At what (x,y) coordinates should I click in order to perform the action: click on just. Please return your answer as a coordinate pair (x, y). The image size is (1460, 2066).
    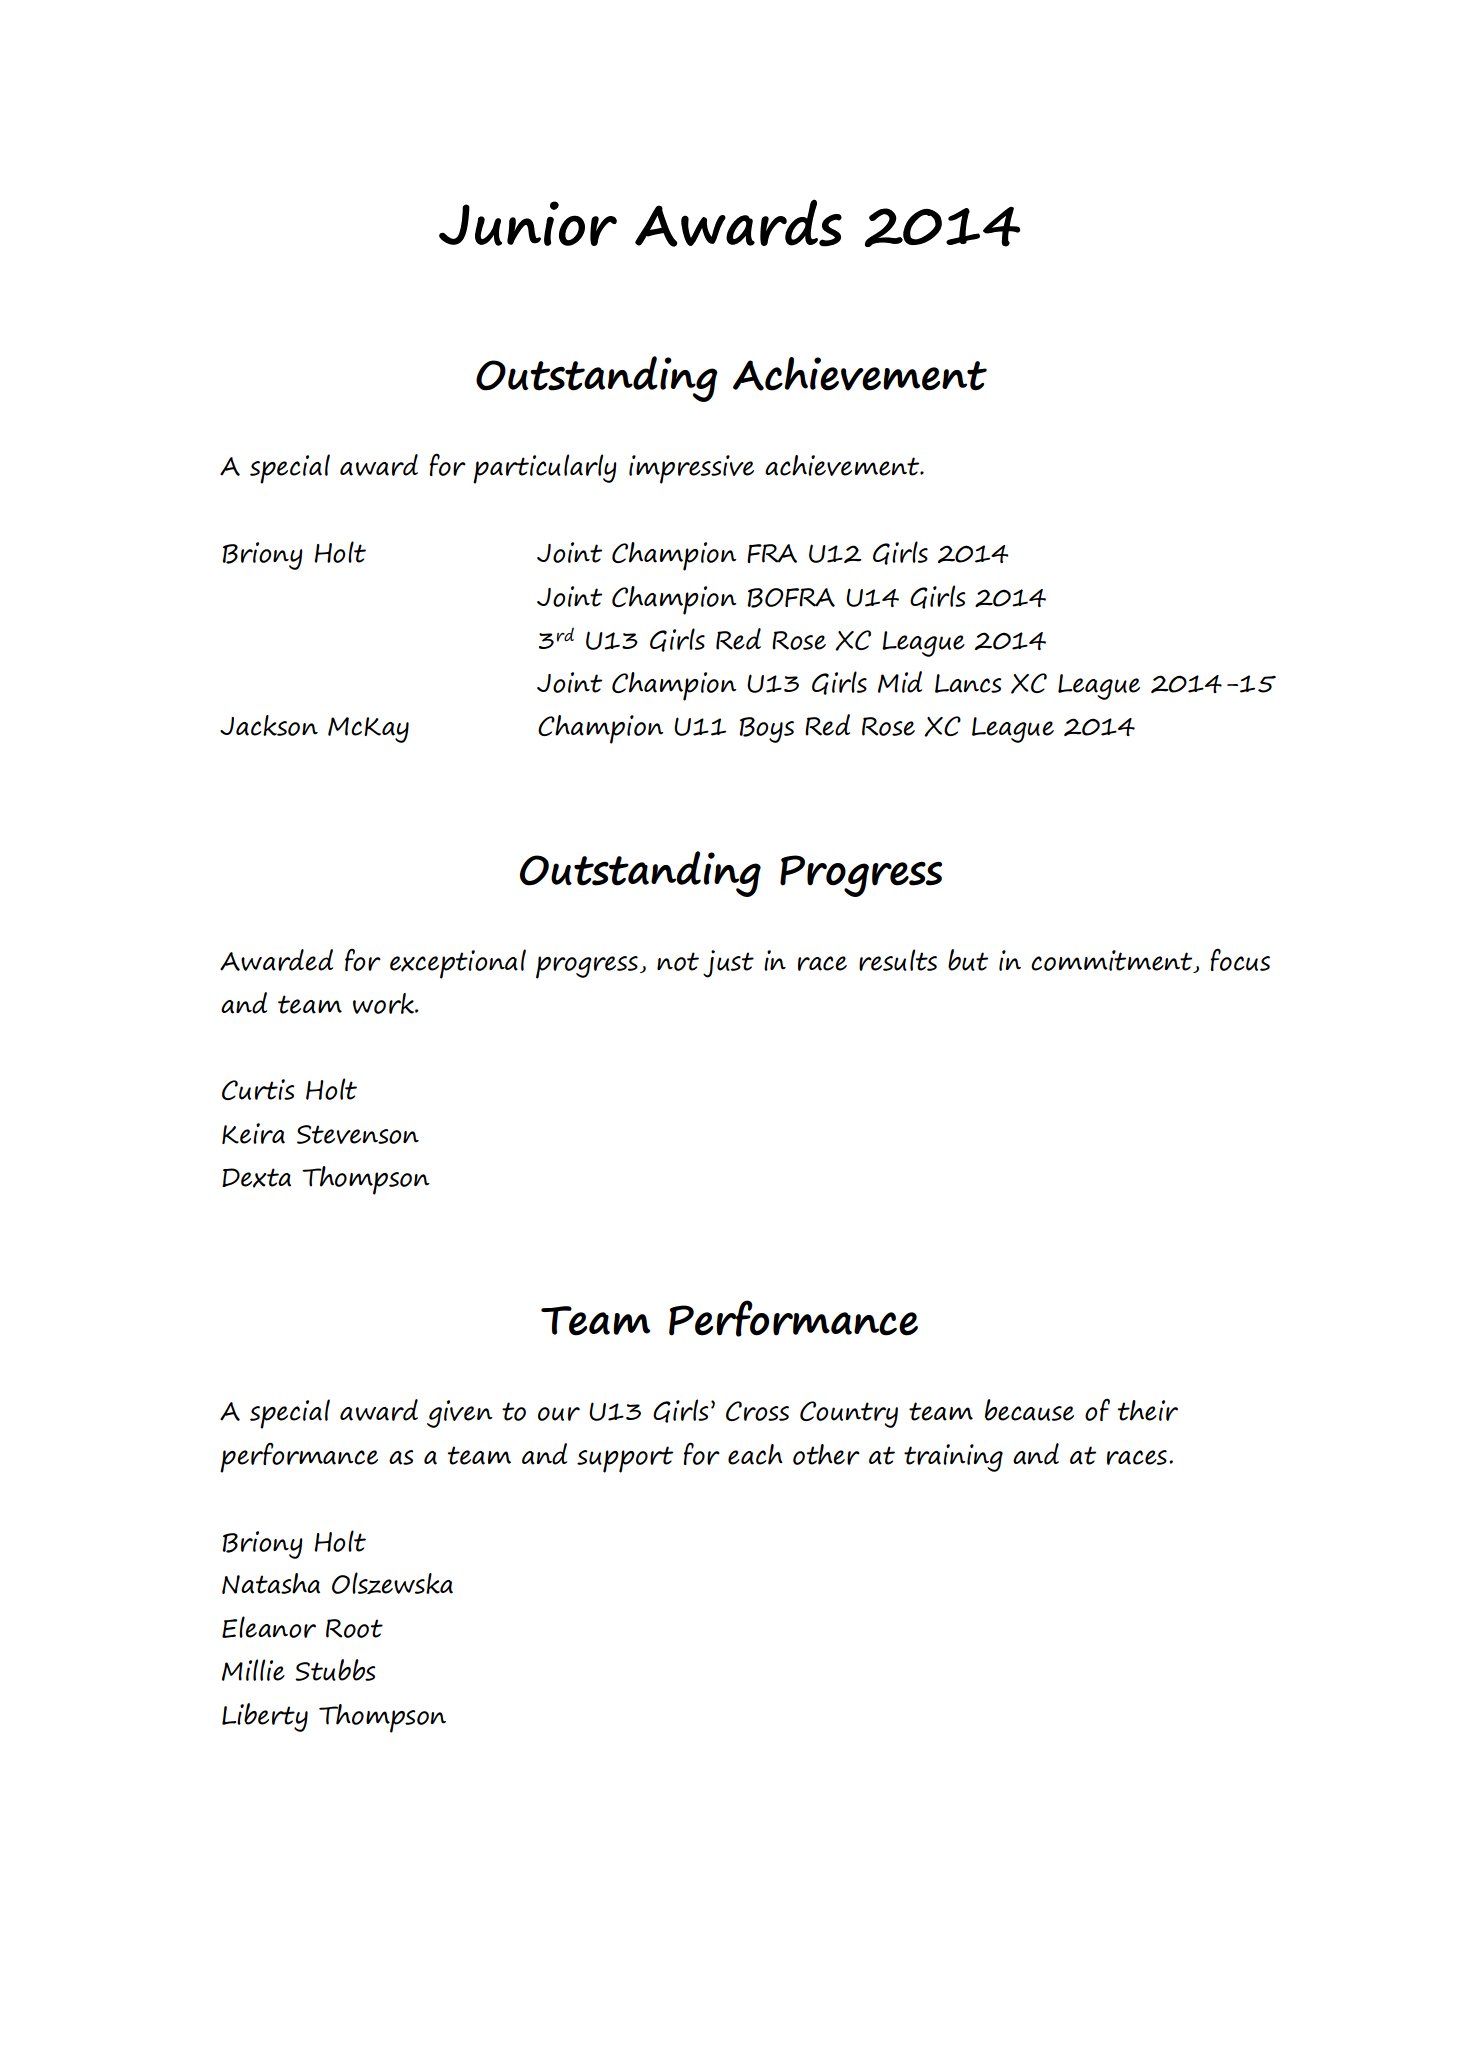
    Looking at the image, I should click on (728, 964).
